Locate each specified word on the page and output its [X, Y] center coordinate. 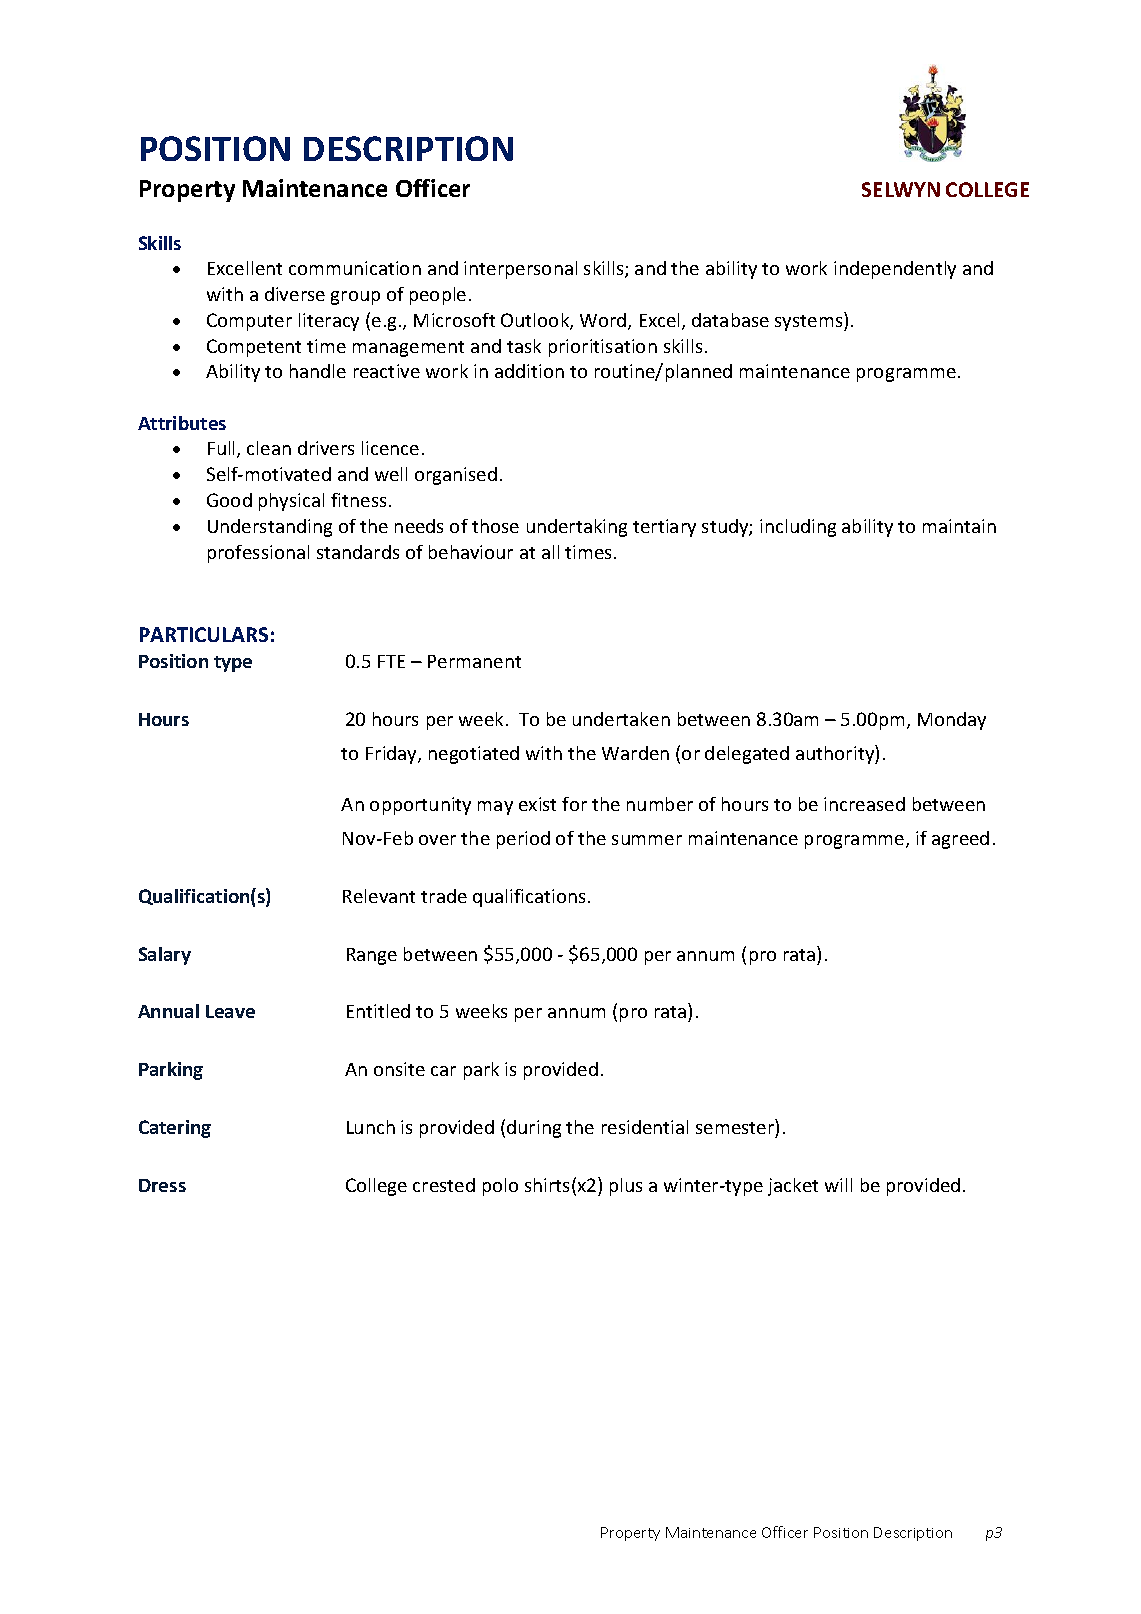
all [550, 552]
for [574, 804]
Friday [392, 755]
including [798, 528]
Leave [230, 1011]
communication [355, 268]
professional [258, 554]
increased [864, 804]
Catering [175, 1129]
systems [810, 323]
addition [529, 371]
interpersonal [520, 270]
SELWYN [901, 189]
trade [444, 896]
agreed [960, 840]
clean [269, 448]
